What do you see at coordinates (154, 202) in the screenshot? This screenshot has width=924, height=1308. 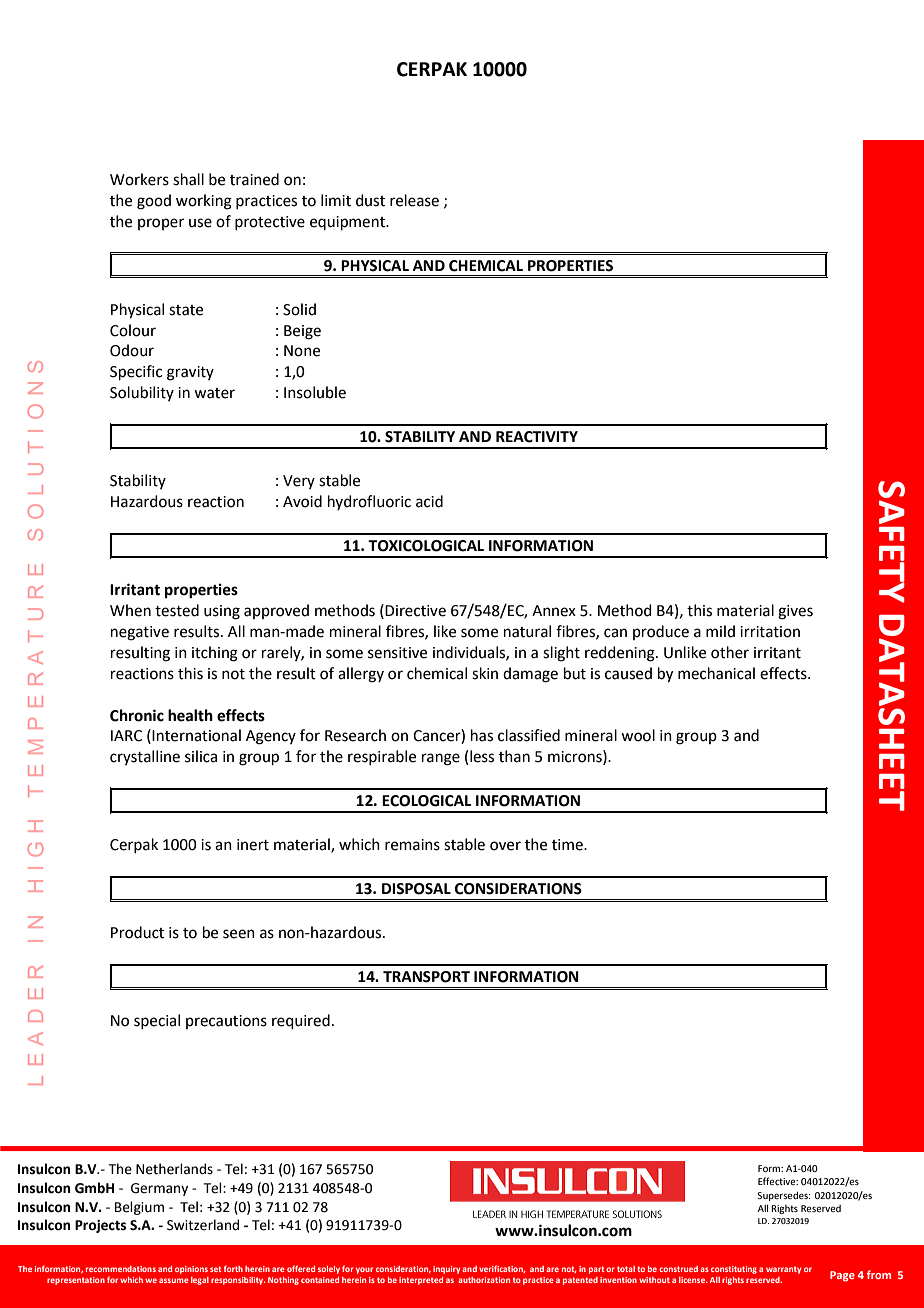 I see `good` at bounding box center [154, 202].
